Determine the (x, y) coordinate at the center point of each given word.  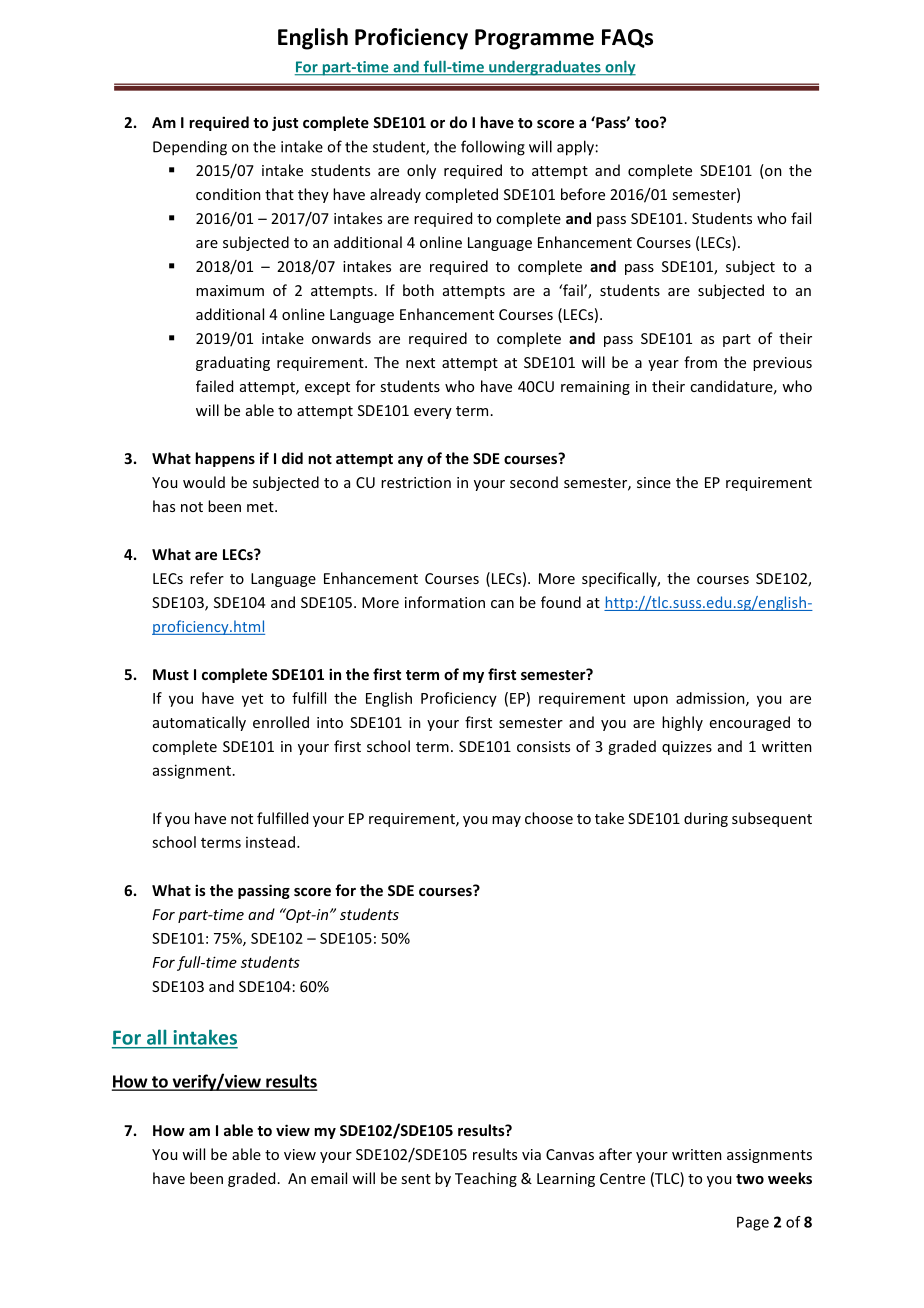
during (706, 819)
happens (225, 459)
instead (270, 842)
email (329, 1178)
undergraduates (545, 68)
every (433, 413)
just (285, 123)
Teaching (486, 1179)
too (648, 122)
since (654, 482)
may (506, 821)
